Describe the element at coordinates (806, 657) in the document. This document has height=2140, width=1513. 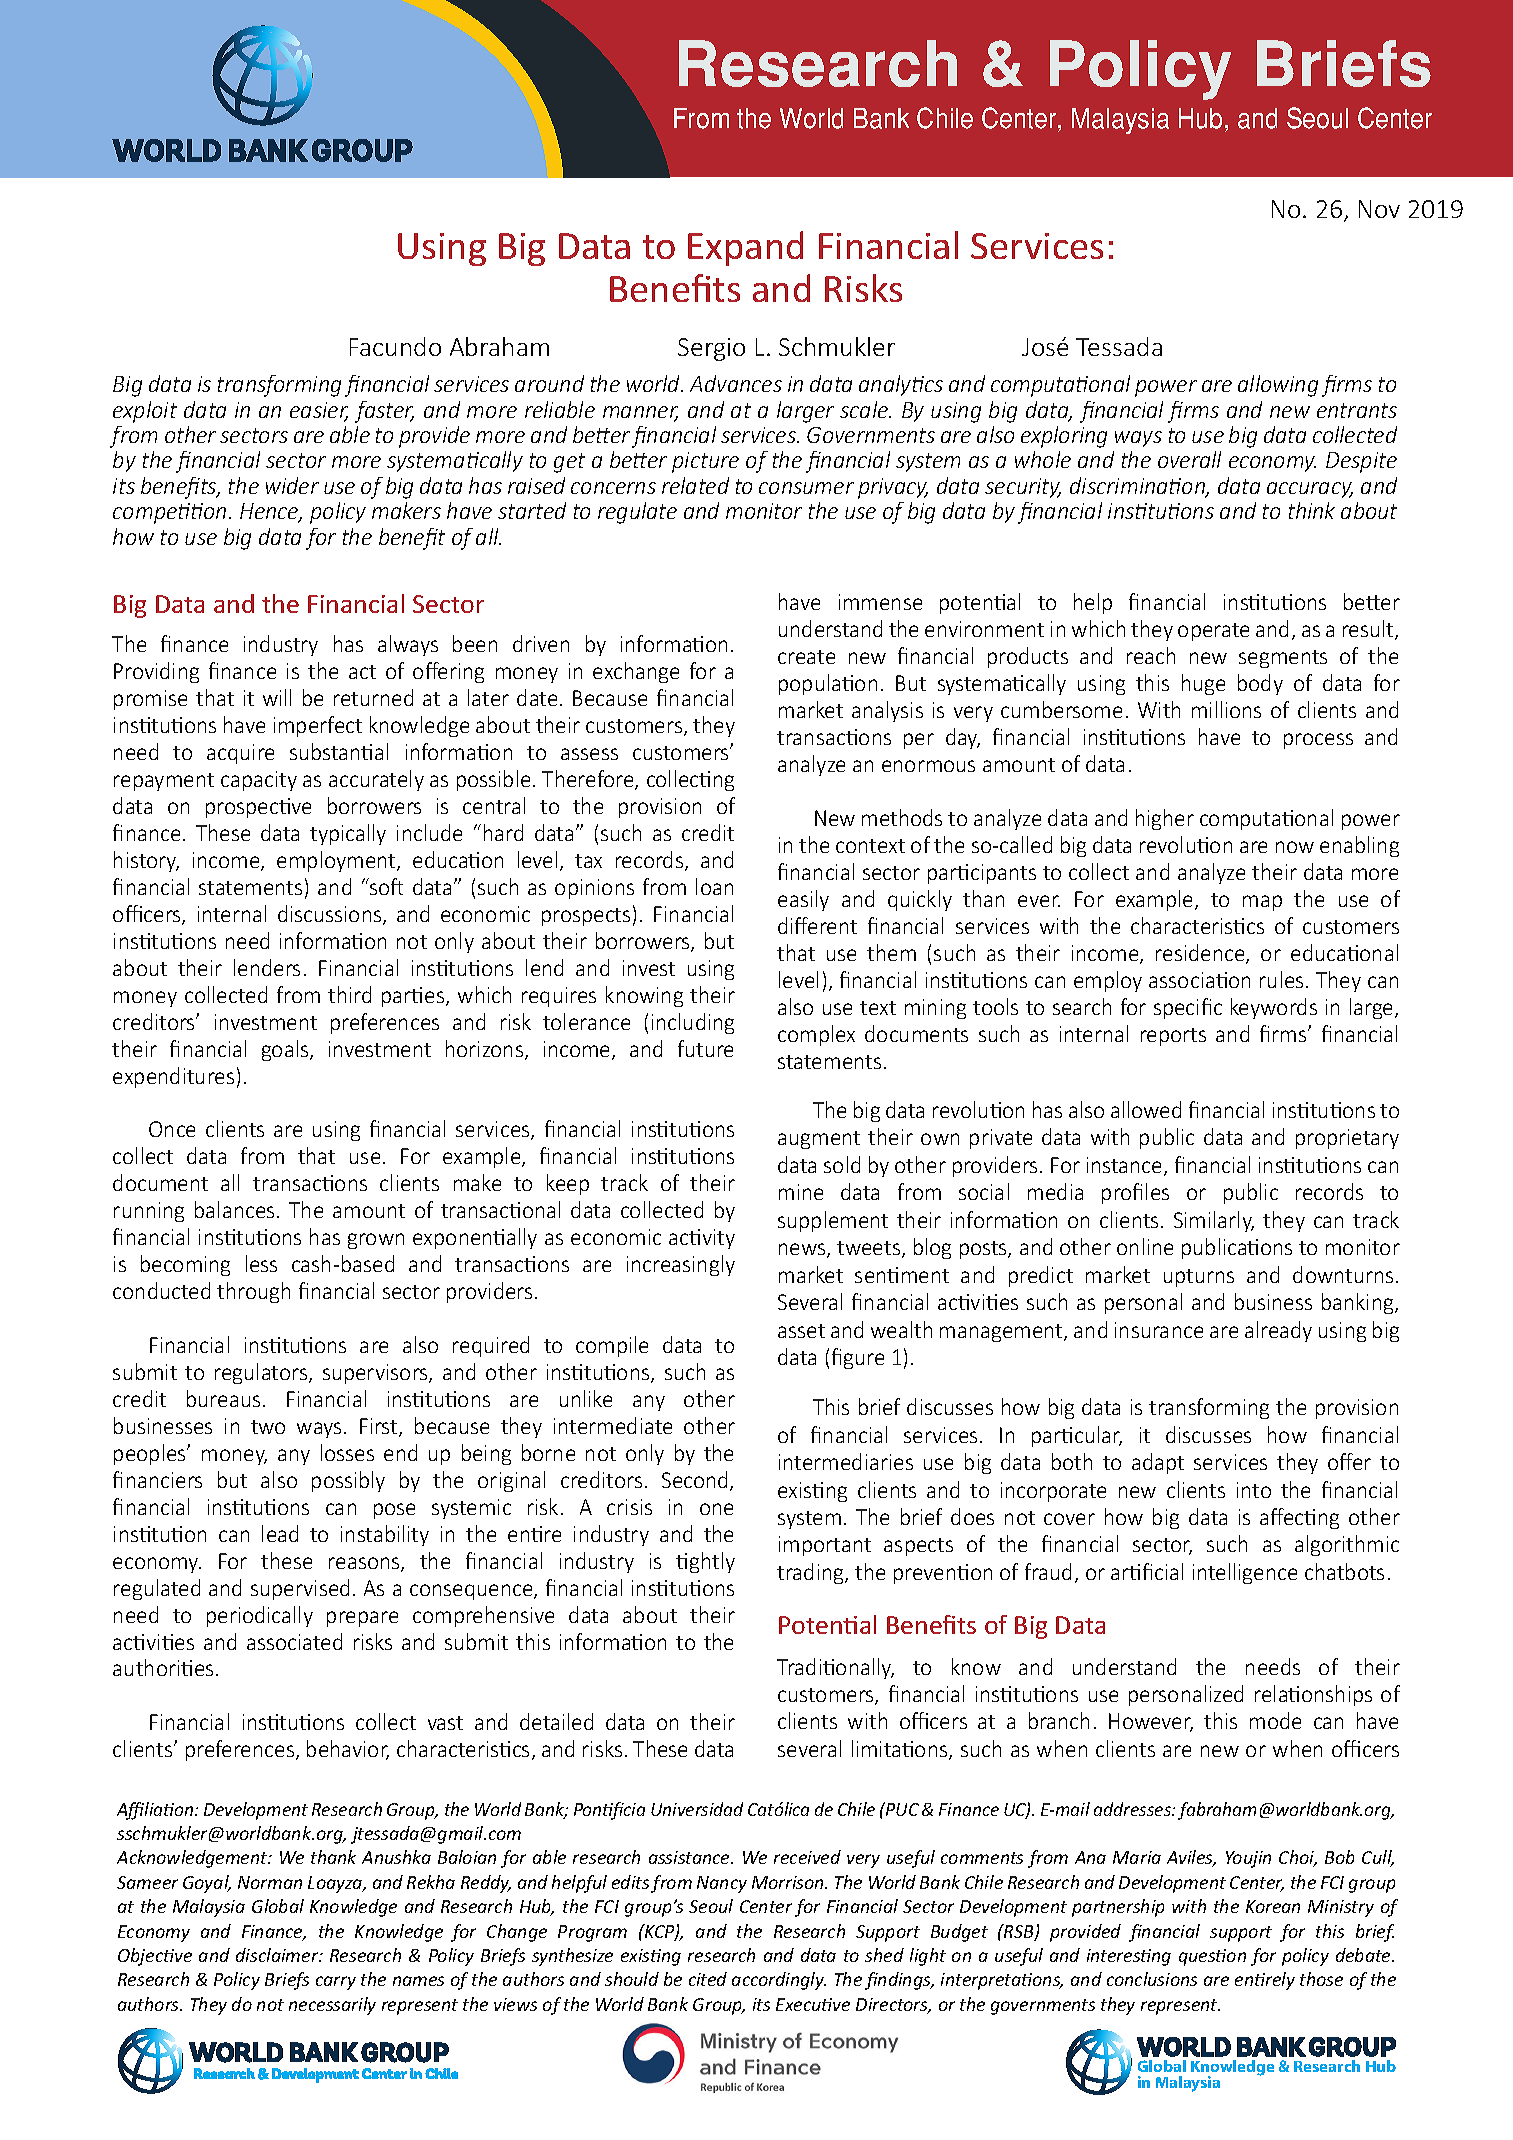
I see `create` at that location.
